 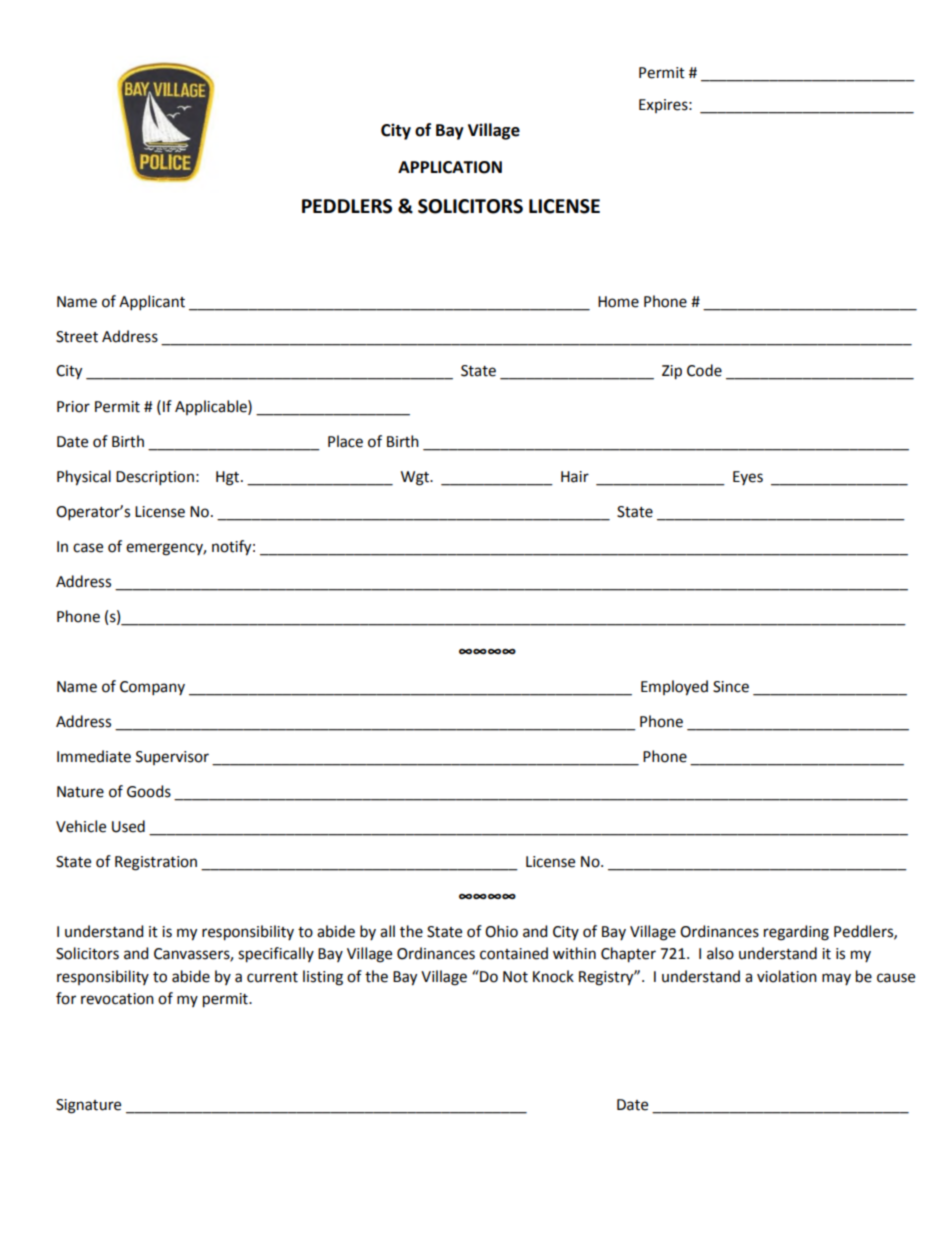 I want to click on Home, so click(x=618, y=302).
